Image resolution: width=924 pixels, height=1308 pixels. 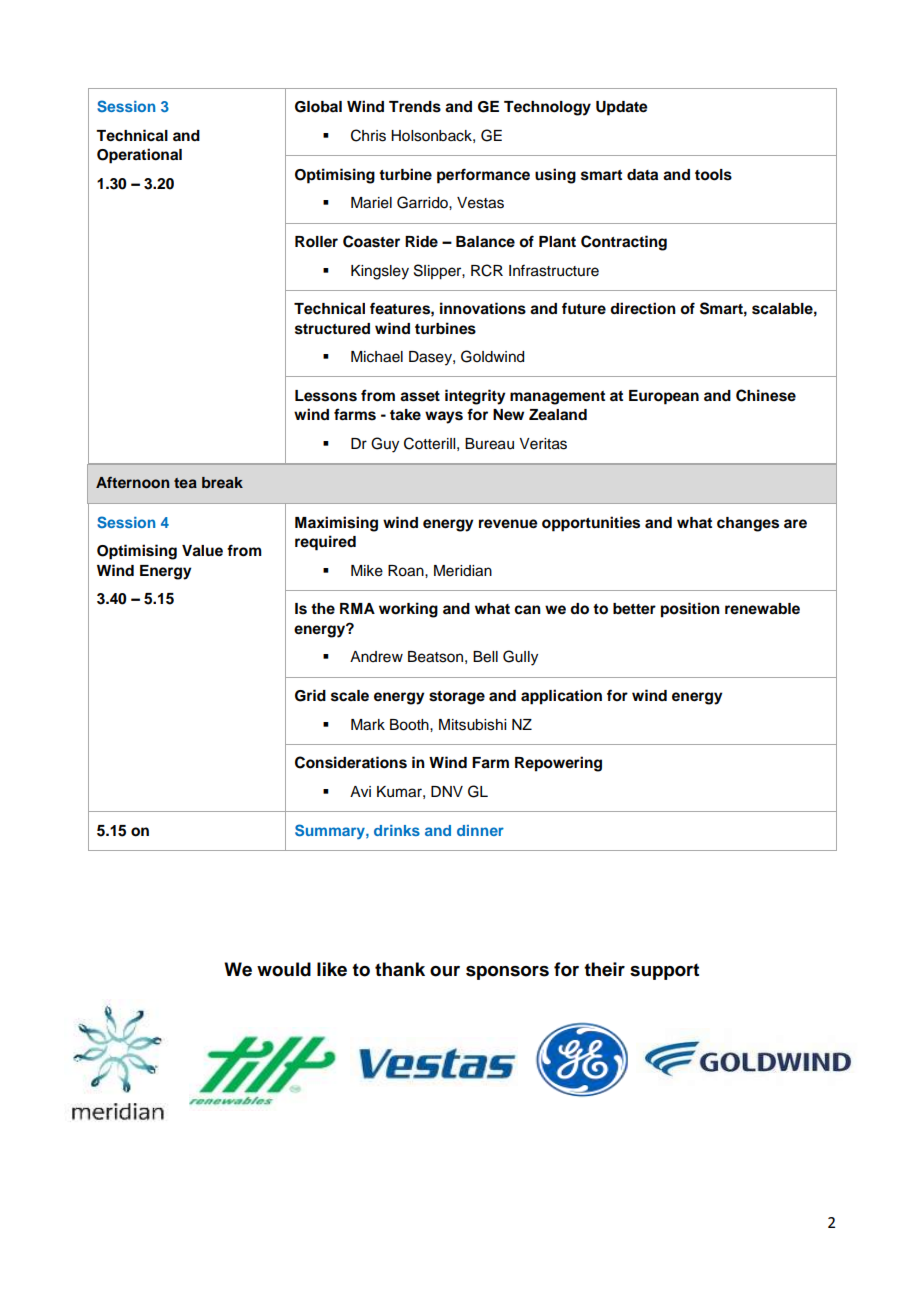 I want to click on Meridian, so click(x=463, y=571).
